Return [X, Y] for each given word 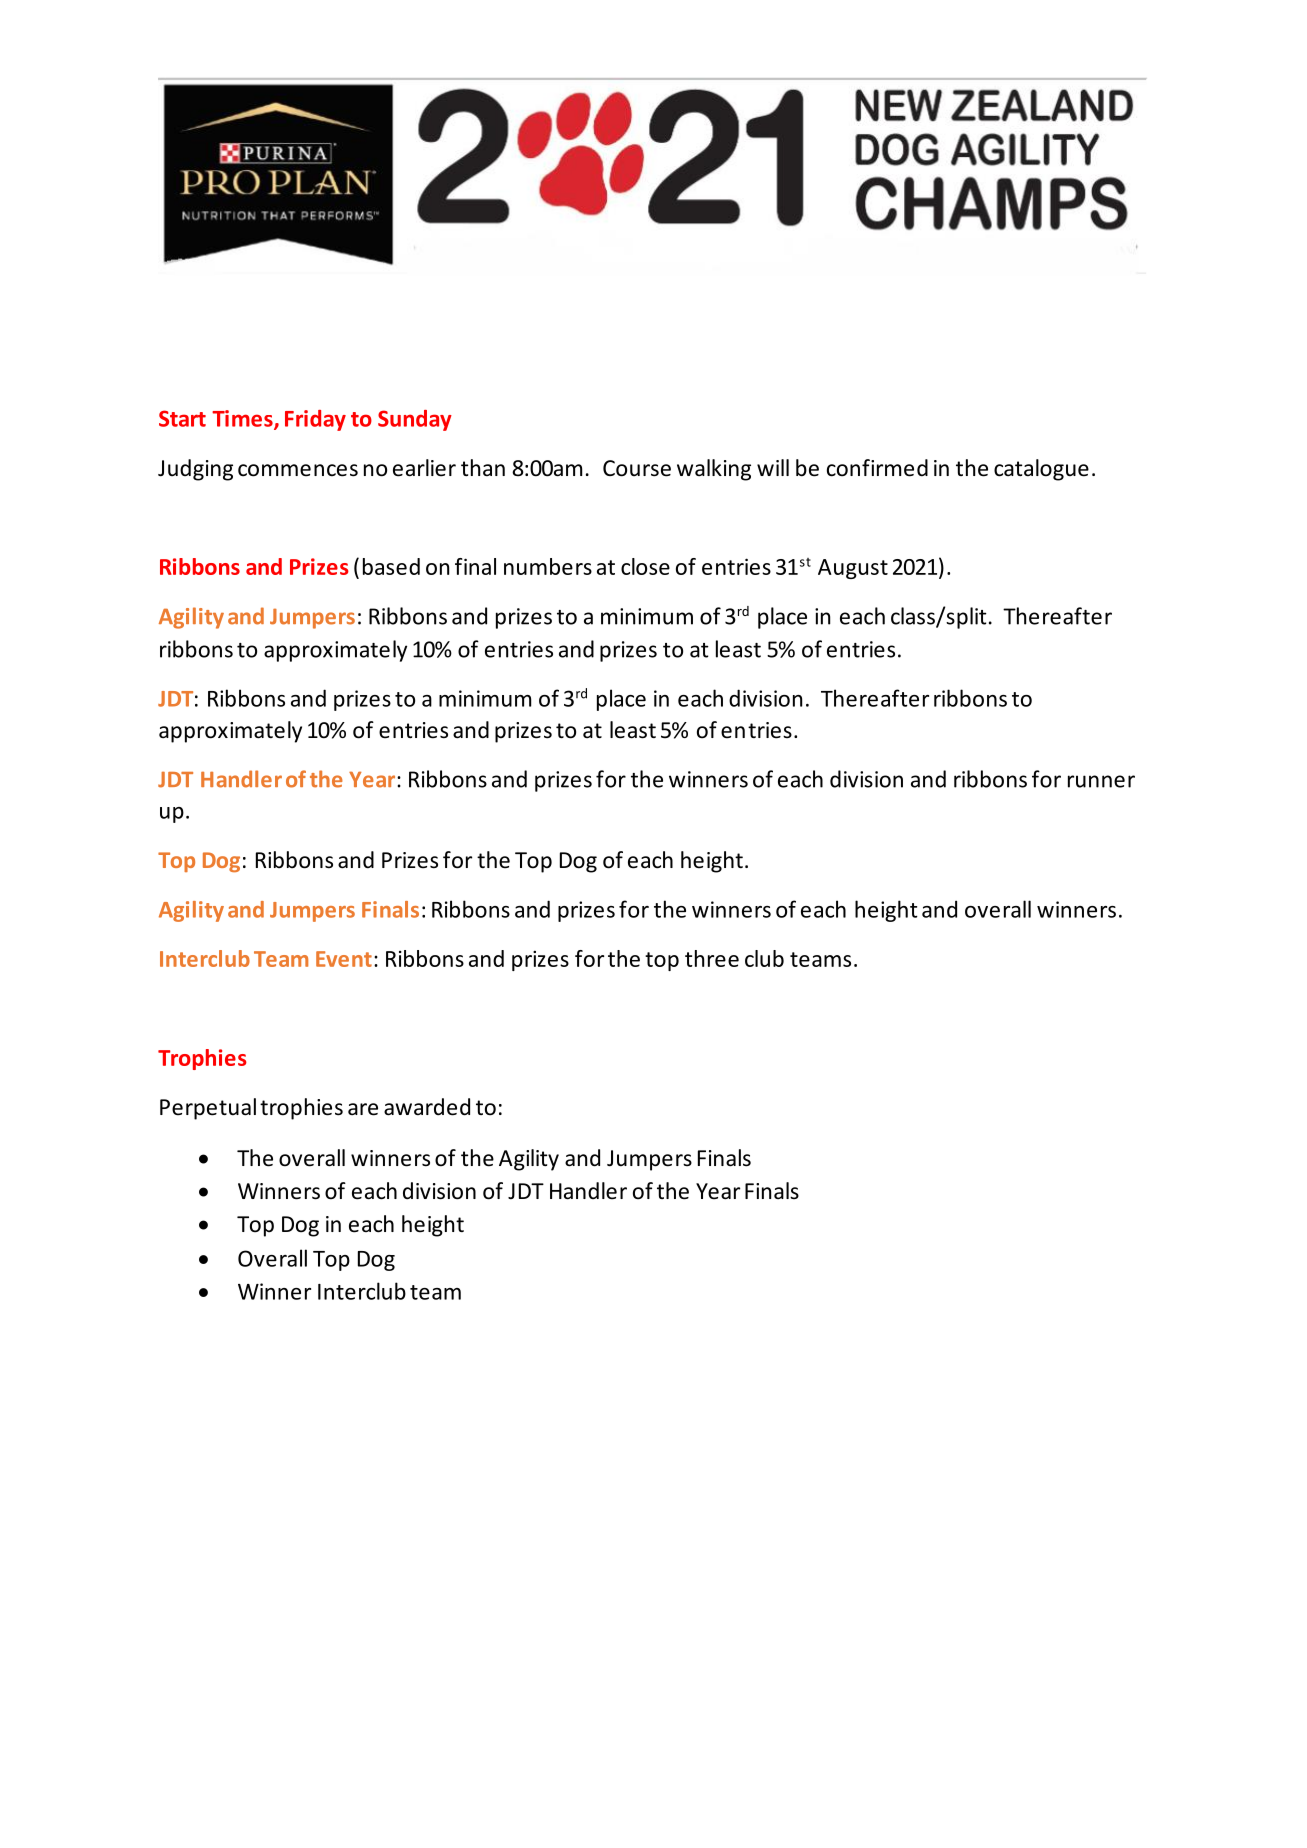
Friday [315, 420]
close [645, 566]
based [391, 566]
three [712, 958]
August [853, 569]
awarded [427, 1107]
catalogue [1041, 470]
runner [1101, 781]
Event [344, 959]
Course [637, 468]
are [363, 1109]
